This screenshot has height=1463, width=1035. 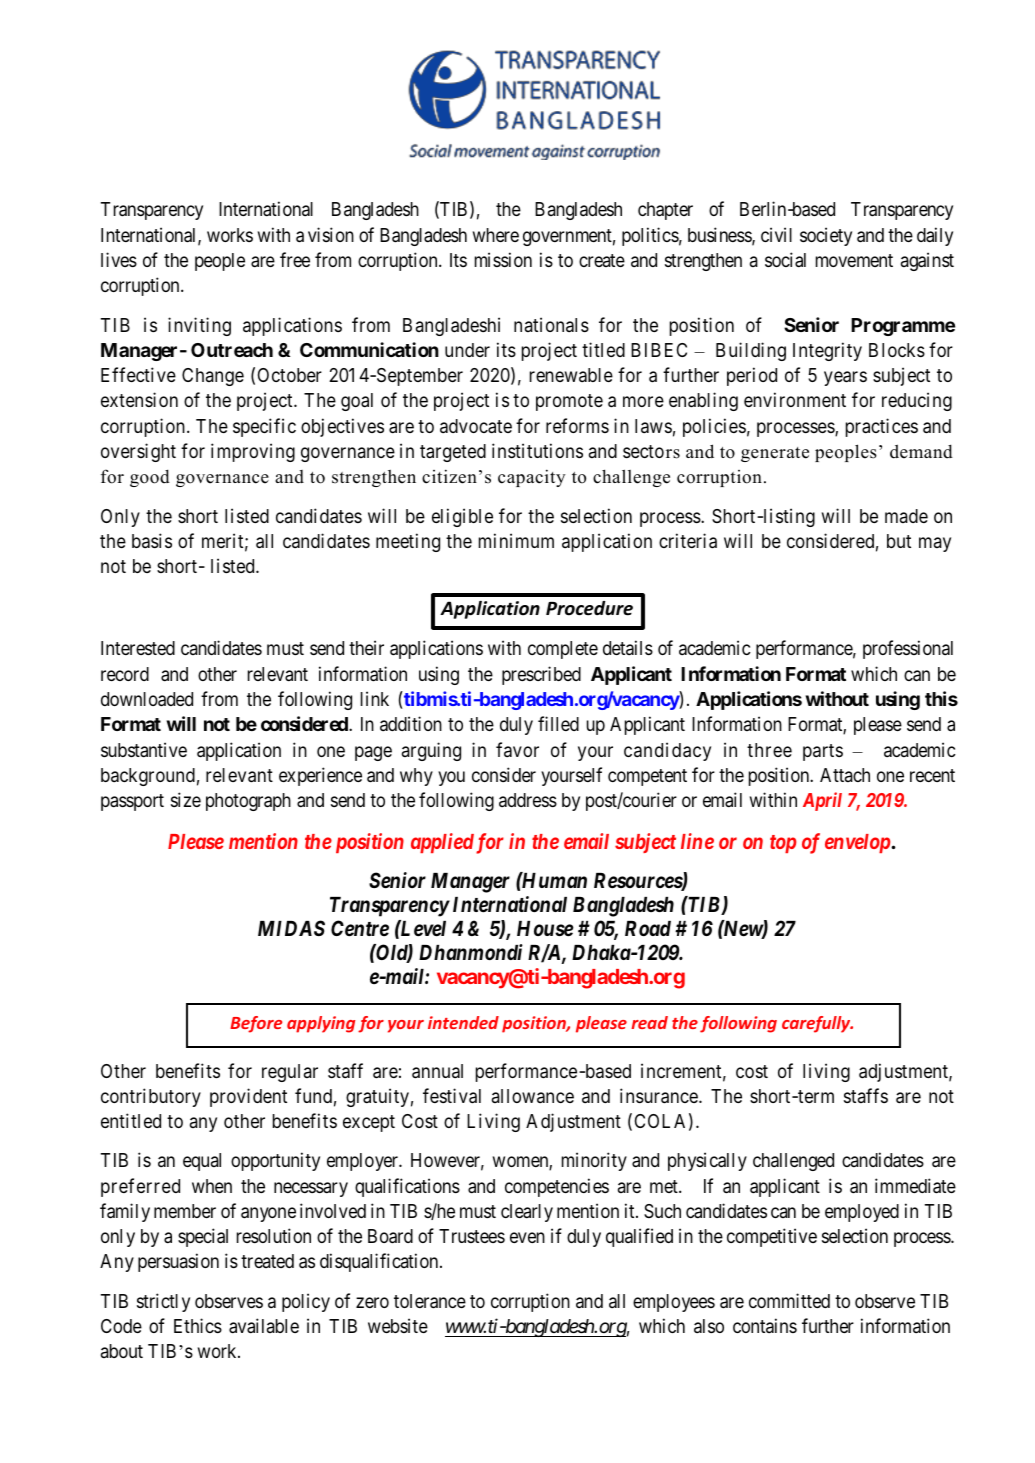 What do you see at coordinates (589, 608) in the screenshot?
I see `Procedure` at bounding box center [589, 608].
